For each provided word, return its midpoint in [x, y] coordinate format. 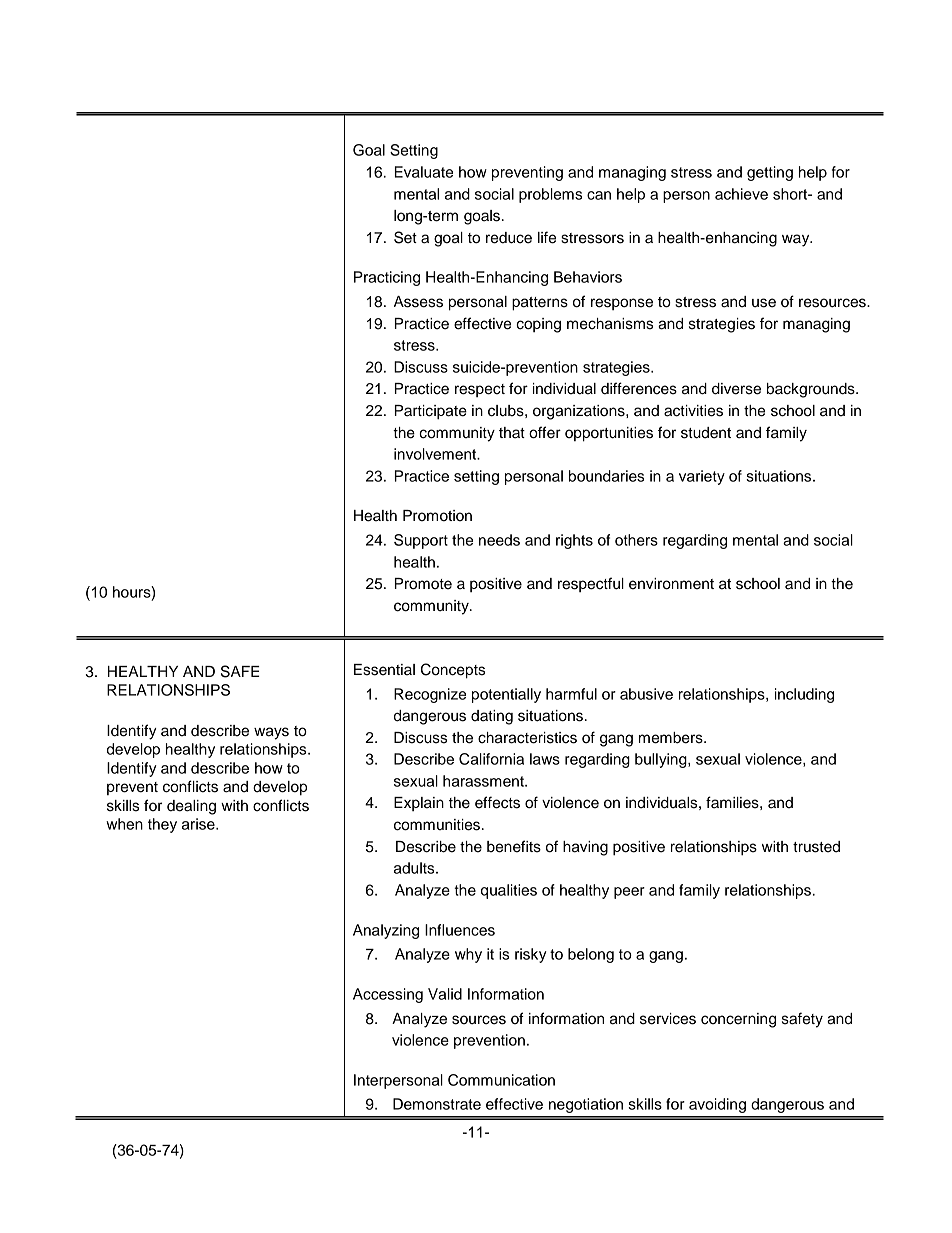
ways [271, 733]
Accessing [388, 995]
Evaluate [423, 172]
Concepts [453, 671]
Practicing [387, 278]
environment [671, 584]
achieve [741, 194]
